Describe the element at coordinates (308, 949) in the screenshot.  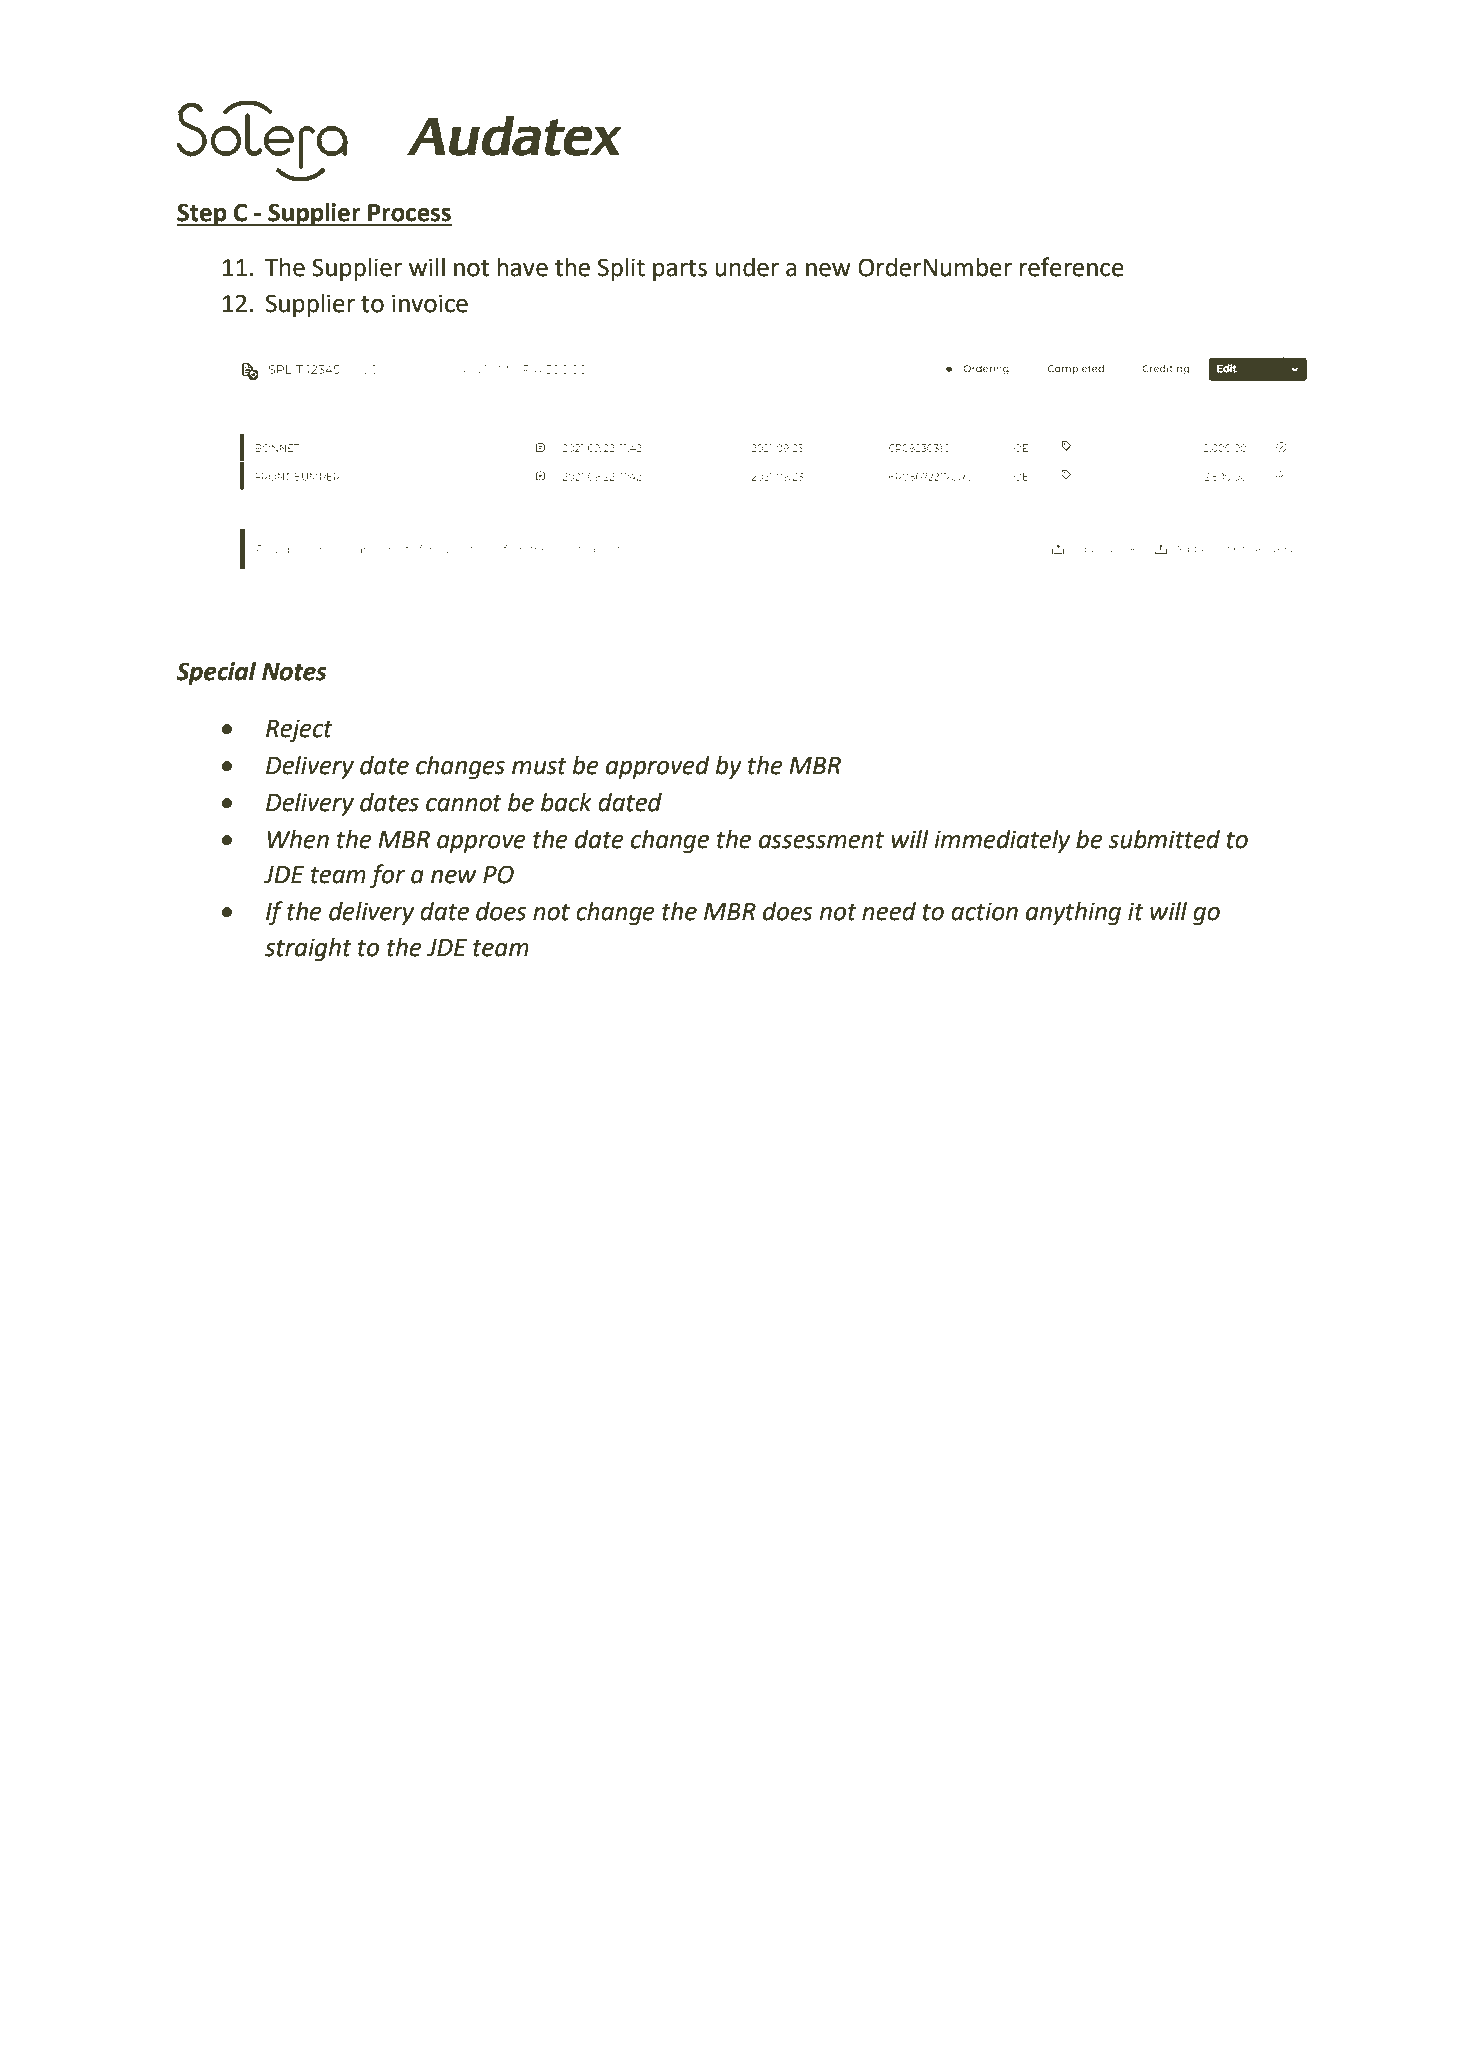
I see `straight` at that location.
